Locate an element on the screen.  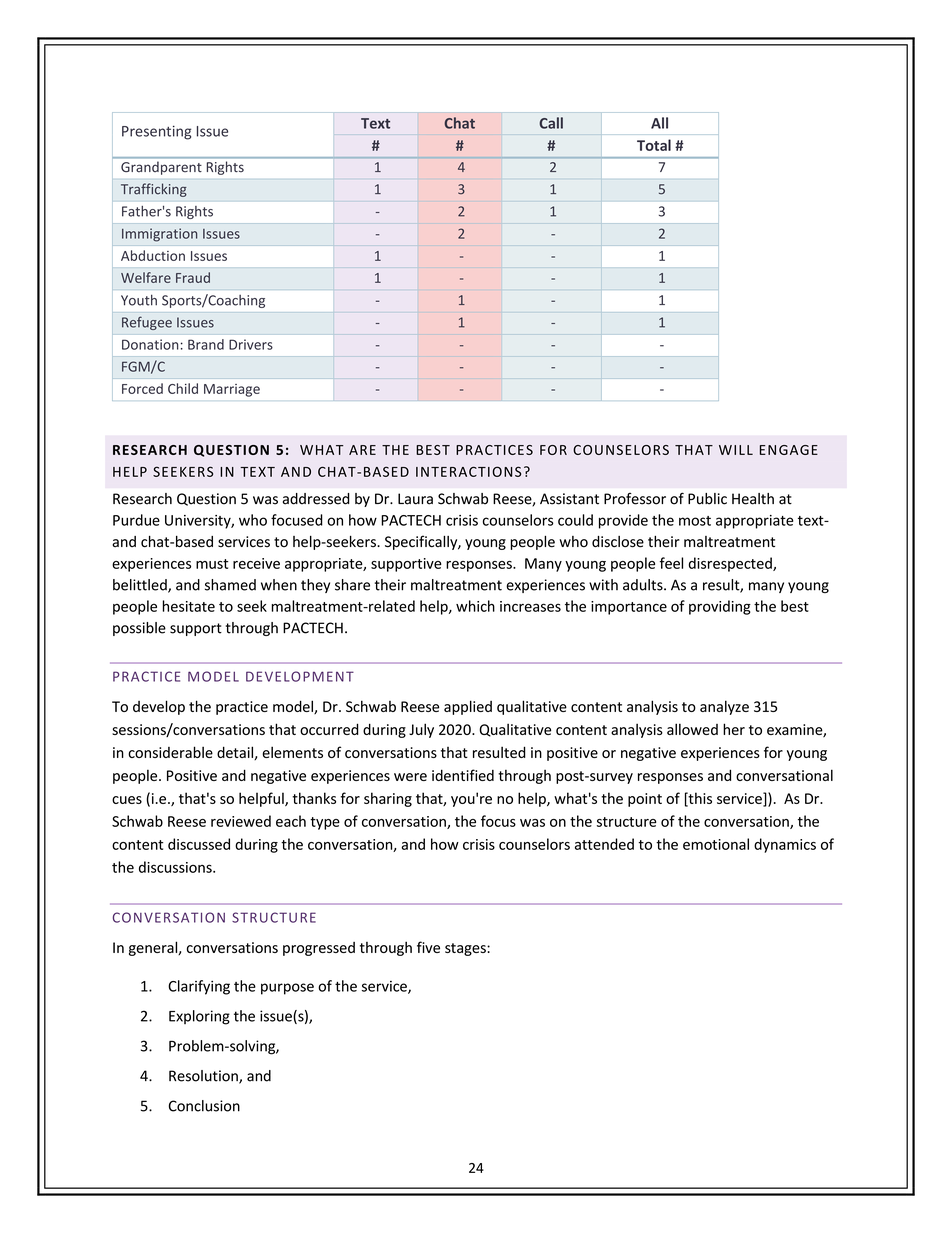
Child is located at coordinates (183, 388).
